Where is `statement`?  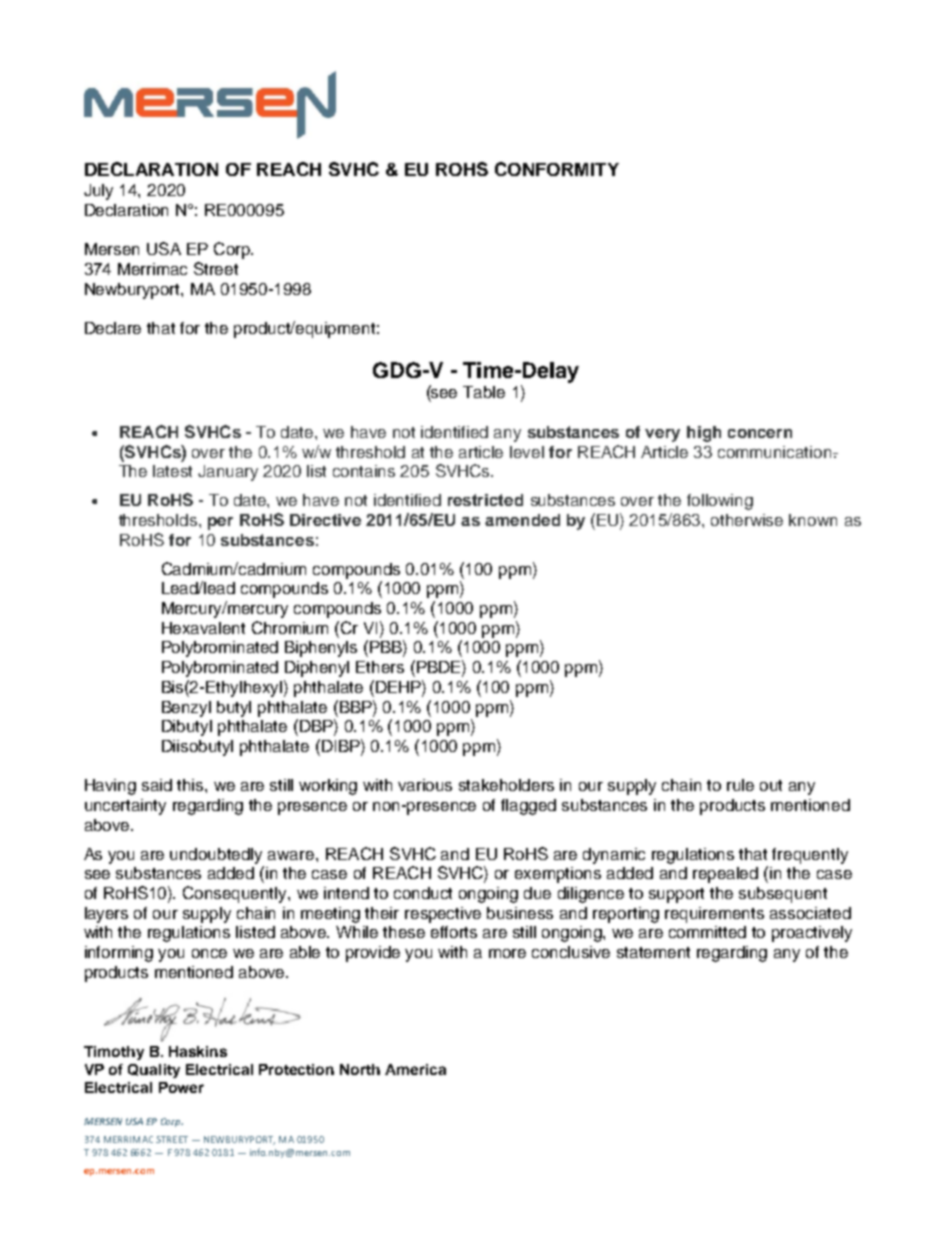
statement is located at coordinates (653, 952).
